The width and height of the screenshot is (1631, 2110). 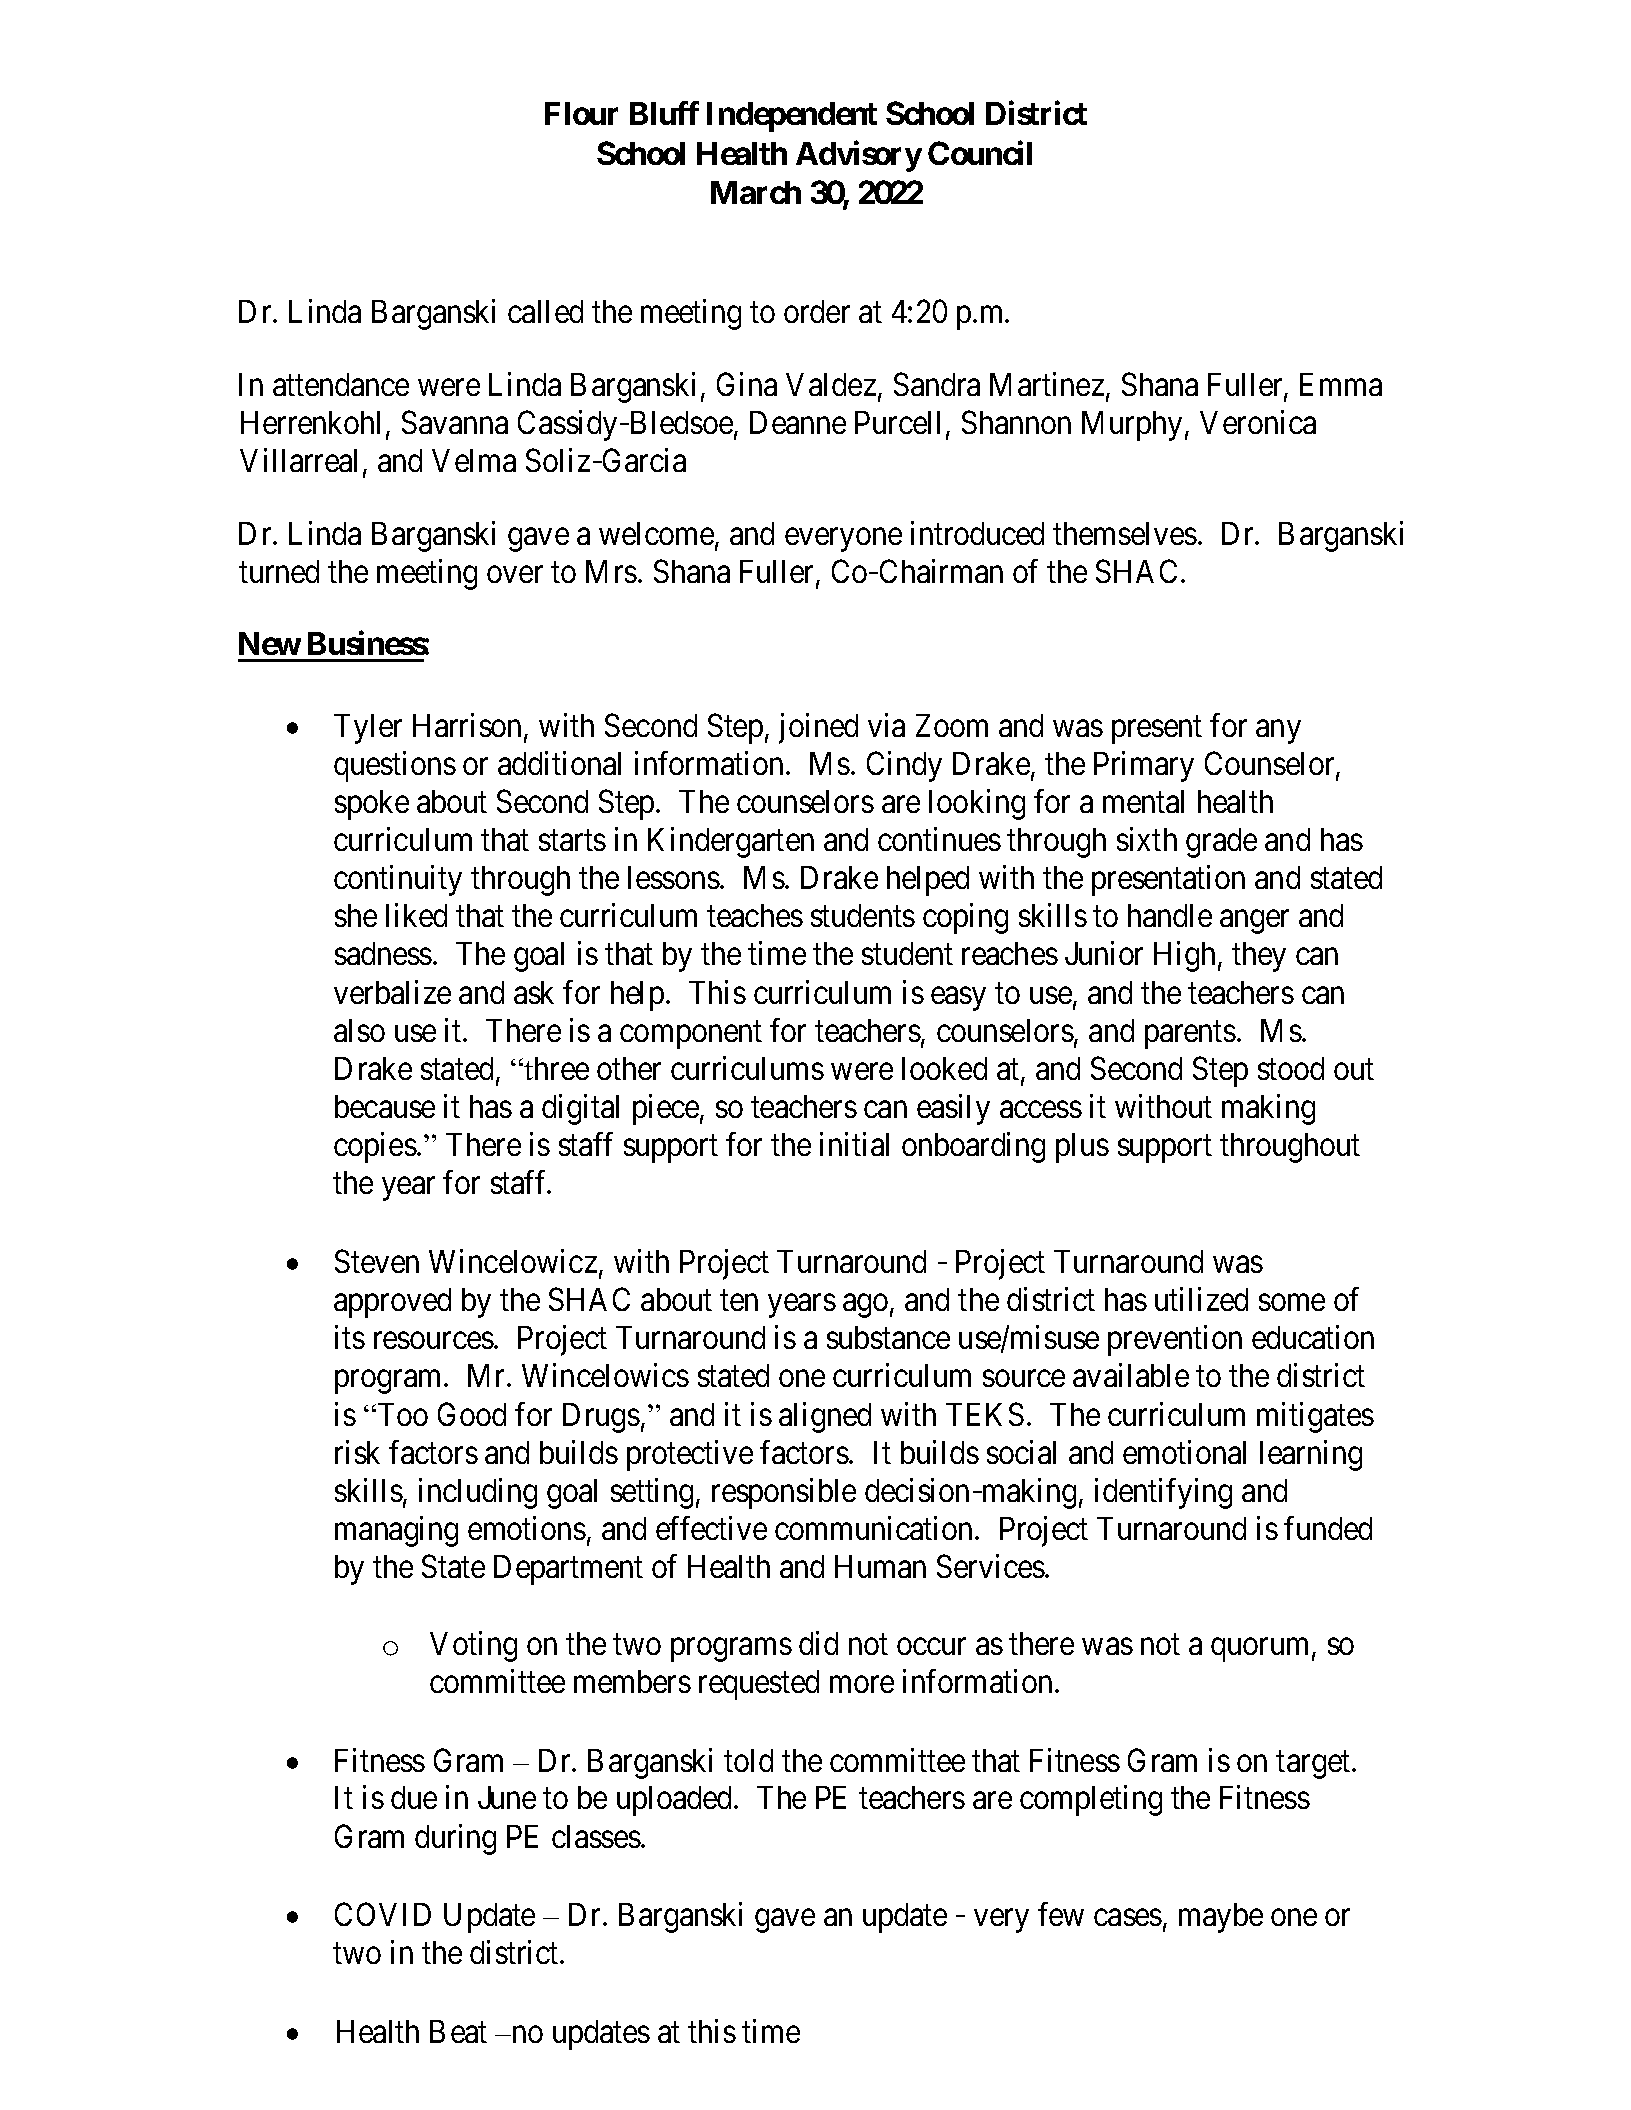 I want to click on prevention, so click(x=1175, y=1341).
